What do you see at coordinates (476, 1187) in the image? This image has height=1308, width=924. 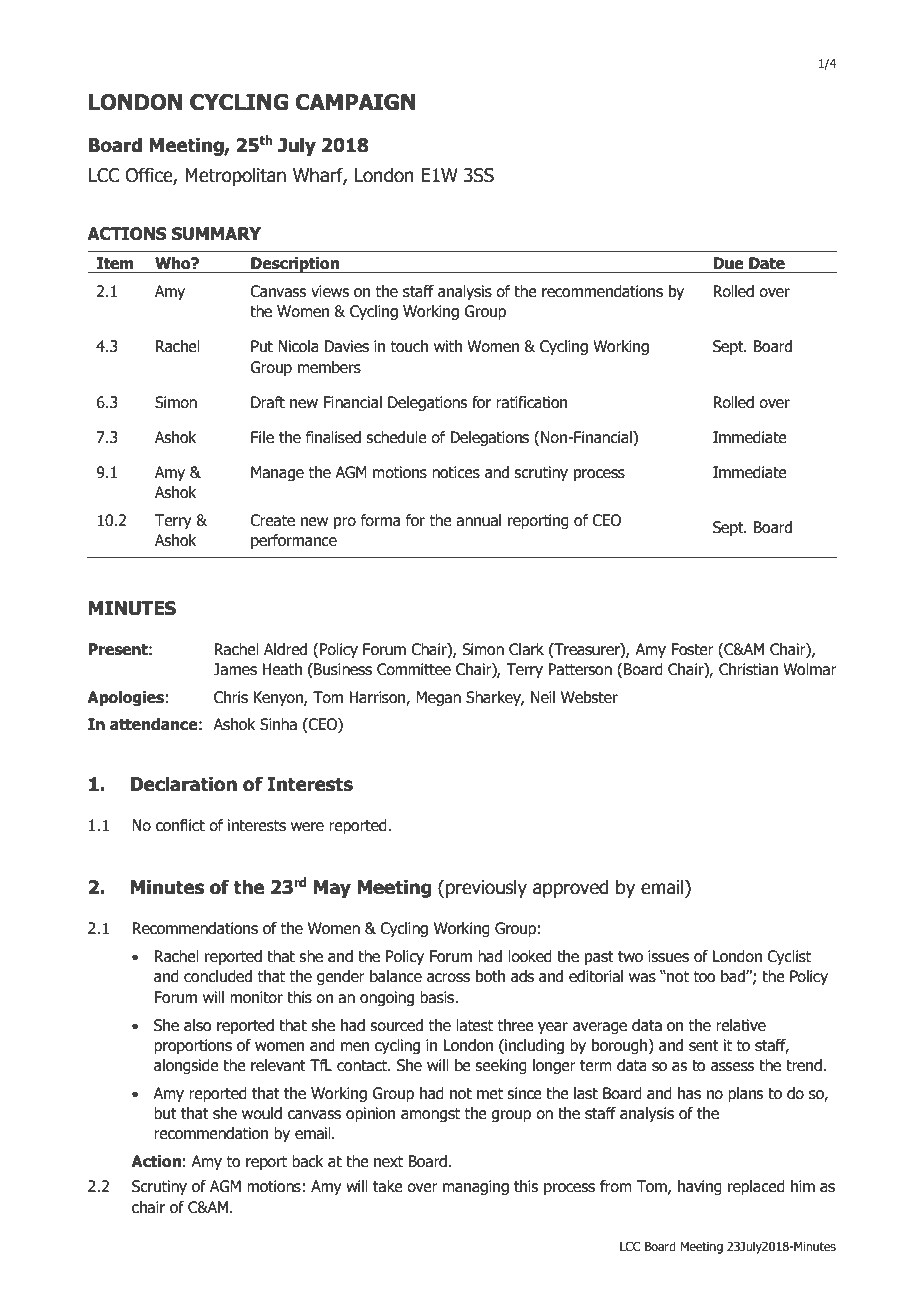 I see `managing` at bounding box center [476, 1187].
